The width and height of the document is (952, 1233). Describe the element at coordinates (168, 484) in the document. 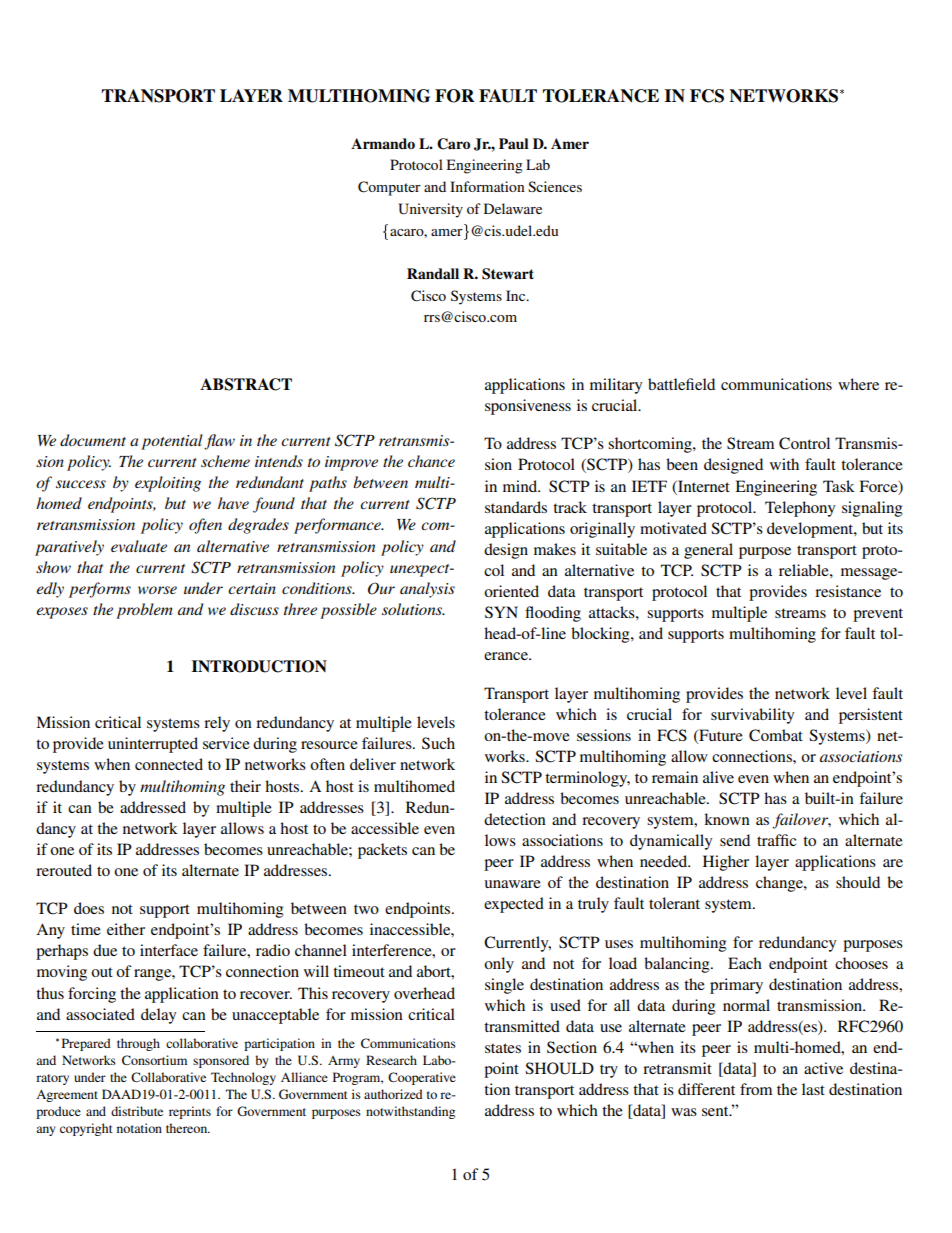

I see `exploiting` at that location.
